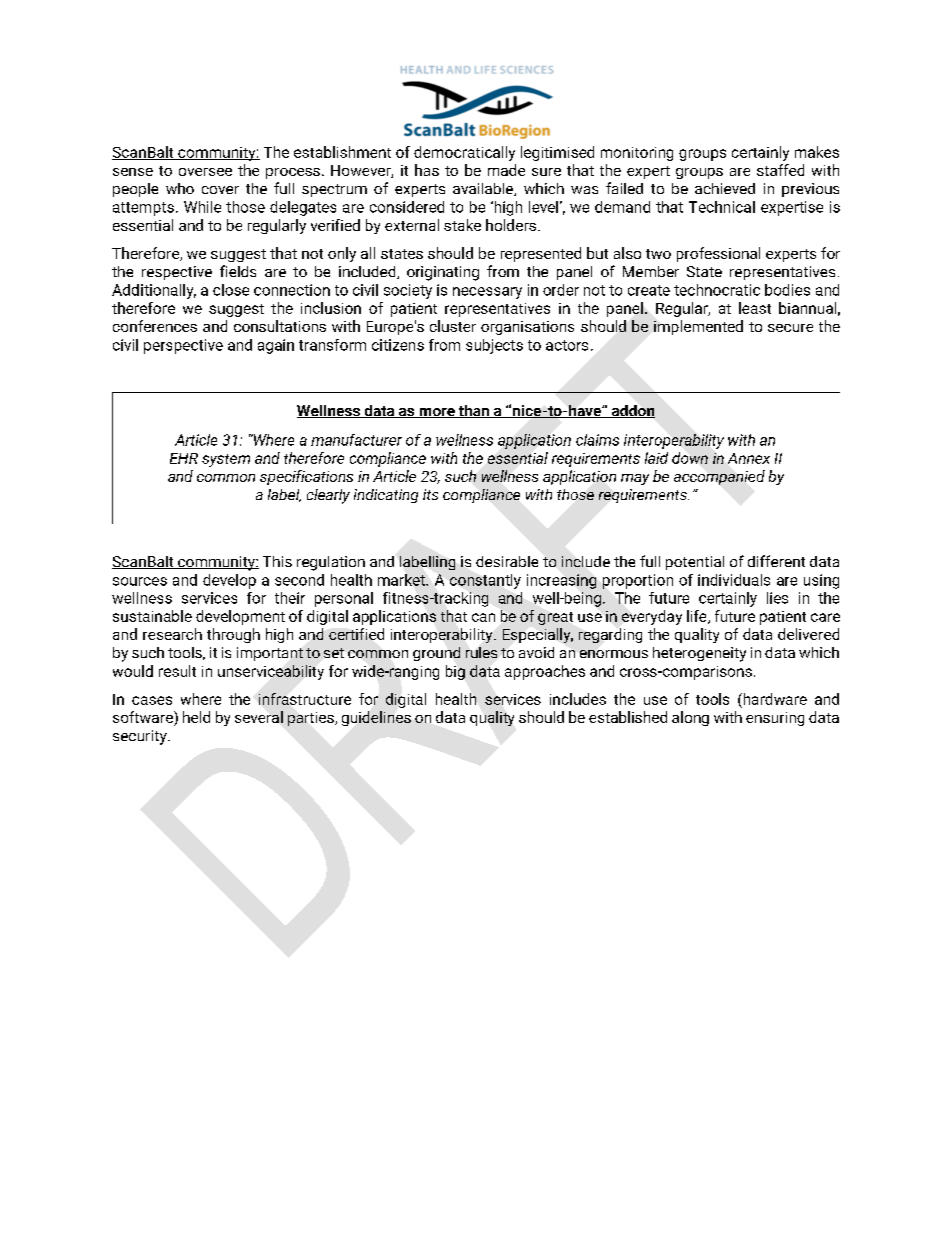  What do you see at coordinates (196, 717) in the page?
I see `held` at bounding box center [196, 717].
